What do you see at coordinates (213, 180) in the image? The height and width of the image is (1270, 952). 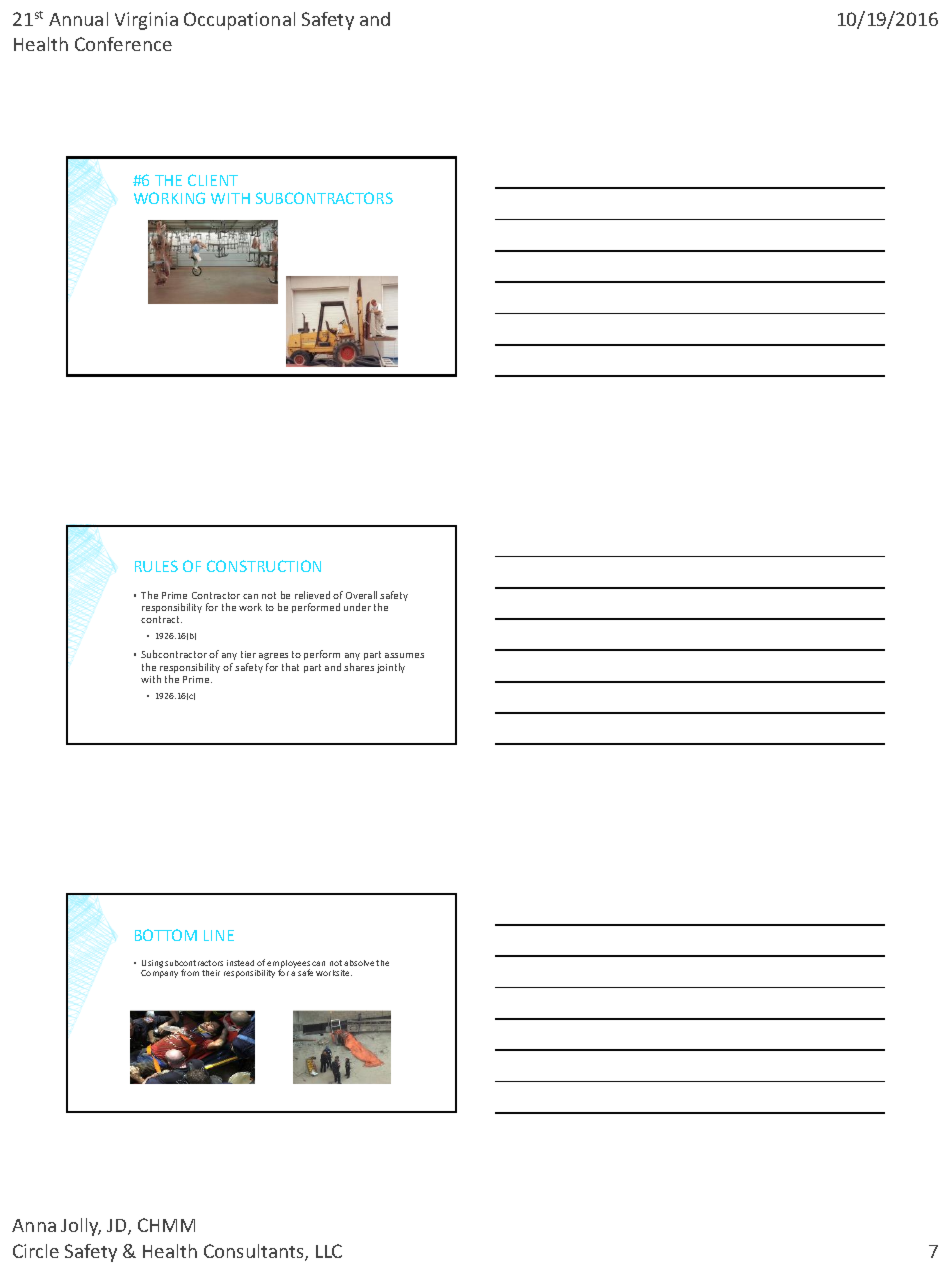 I see `CLIENT` at bounding box center [213, 180].
